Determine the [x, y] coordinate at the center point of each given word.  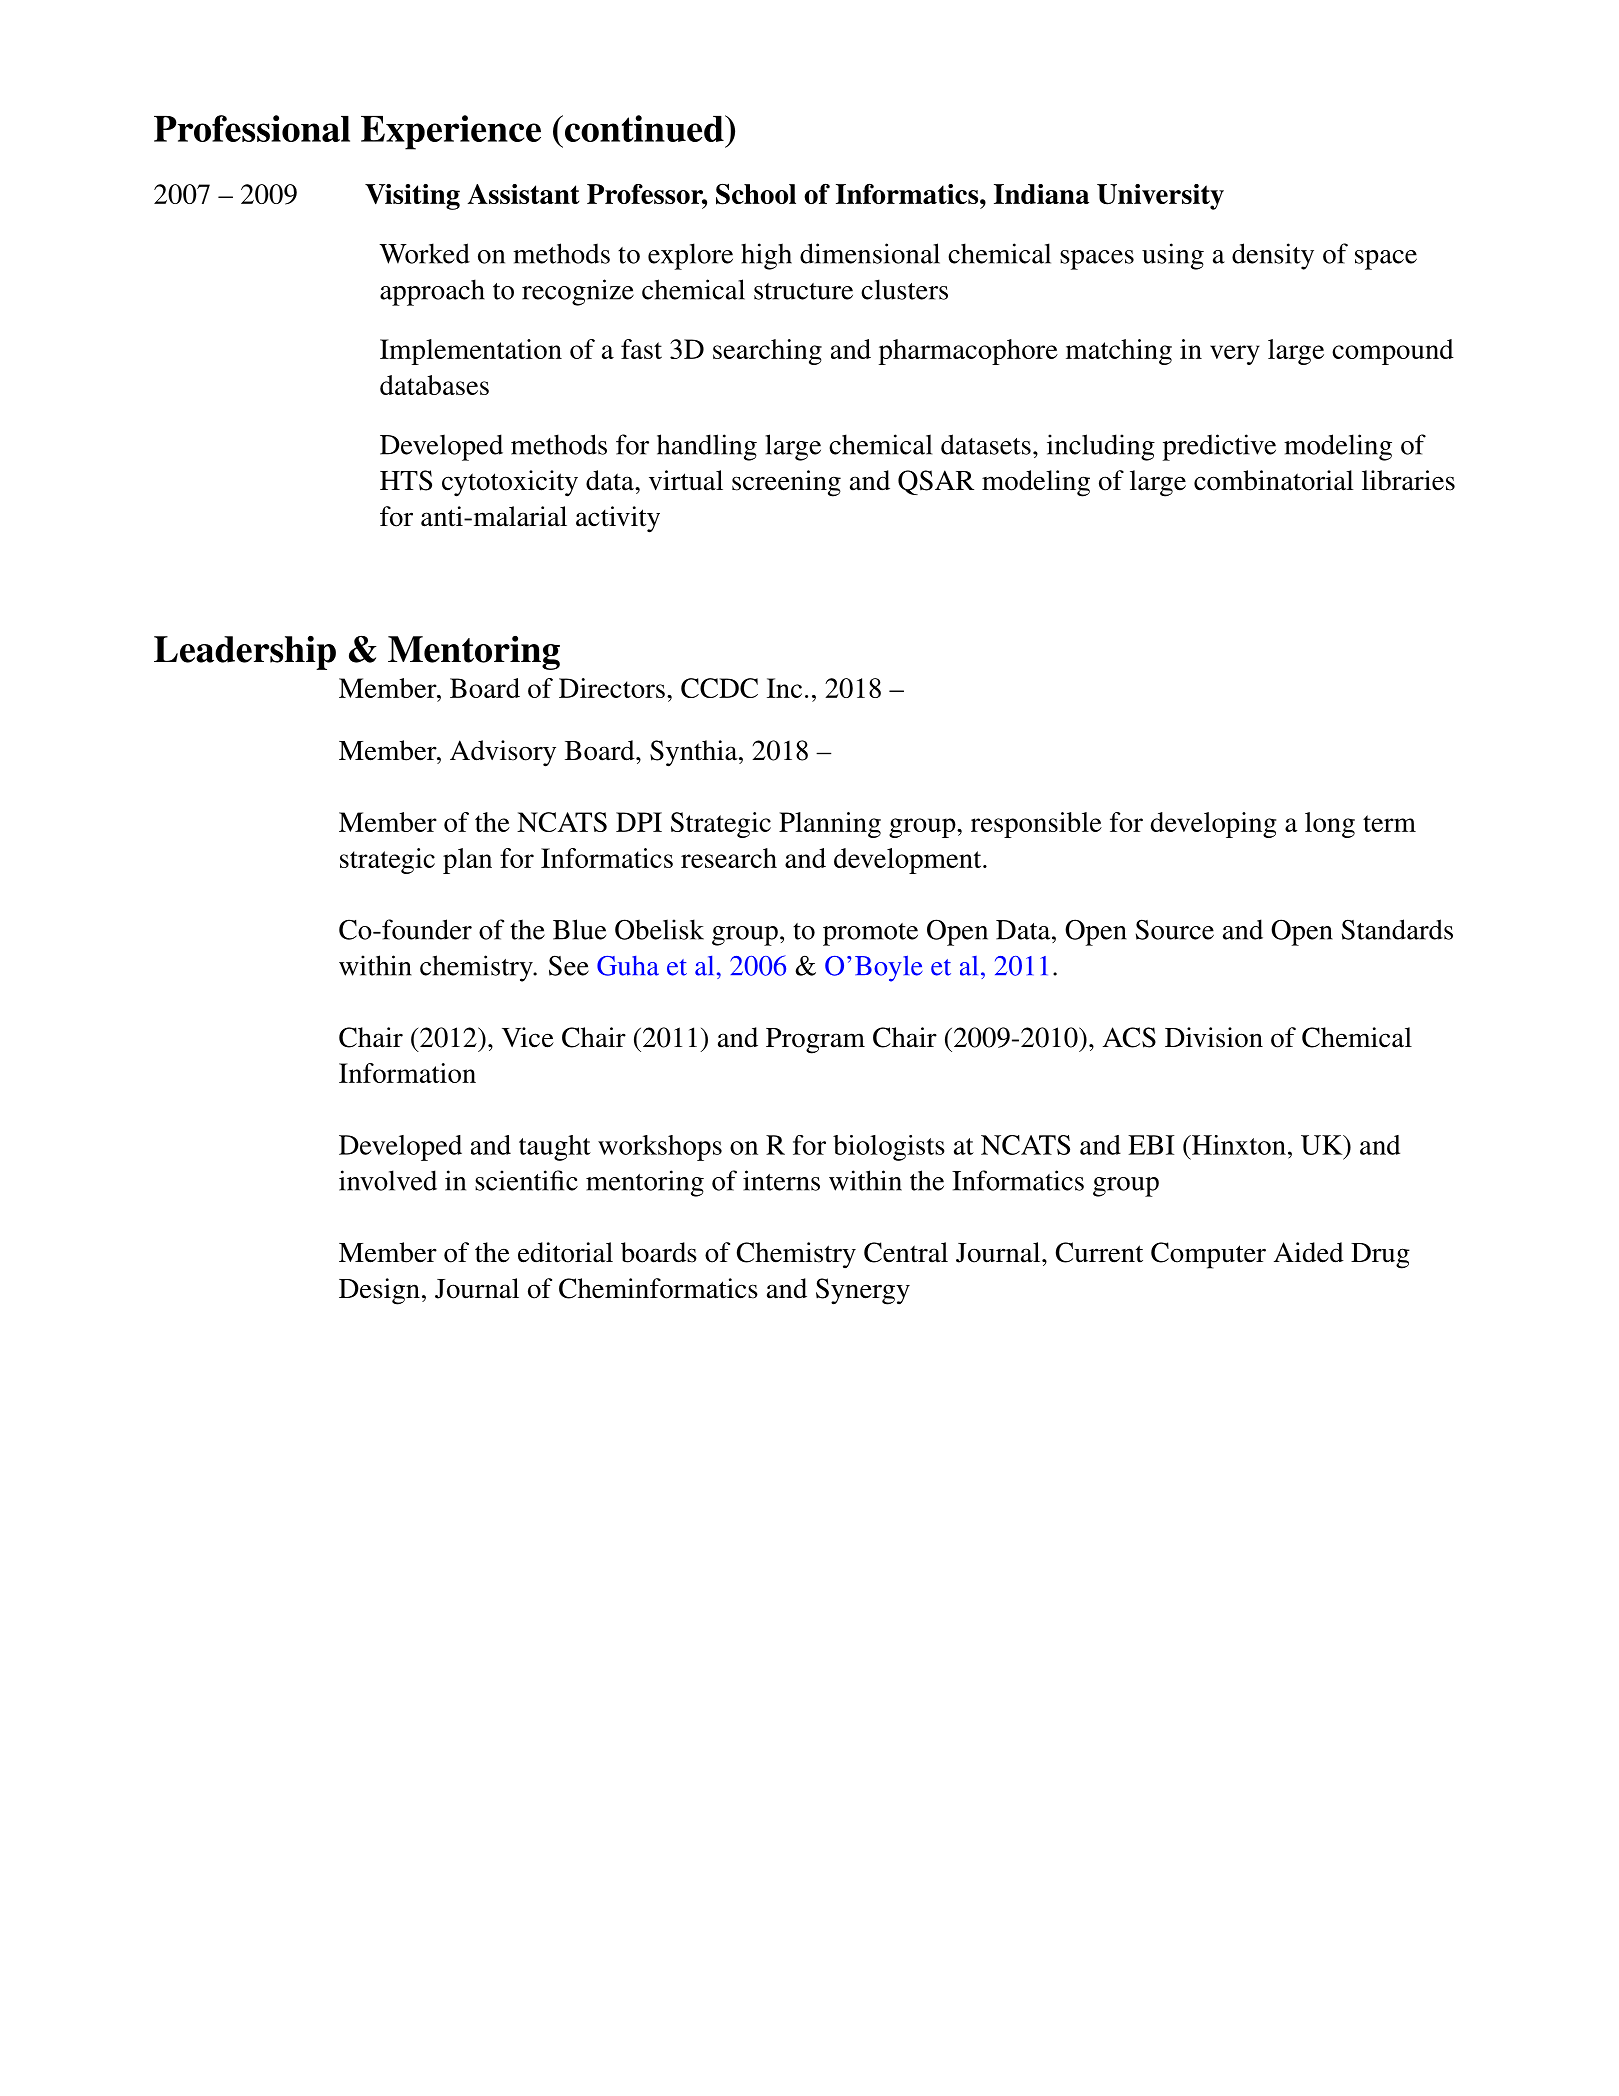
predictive [1219, 447]
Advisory [503, 753]
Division [1214, 1037]
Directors [612, 688]
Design [379, 1291]
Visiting [412, 197]
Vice [528, 1037]
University [1160, 197]
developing [1213, 825]
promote [870, 934]
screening [786, 483]
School [756, 194]
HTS [406, 480]
